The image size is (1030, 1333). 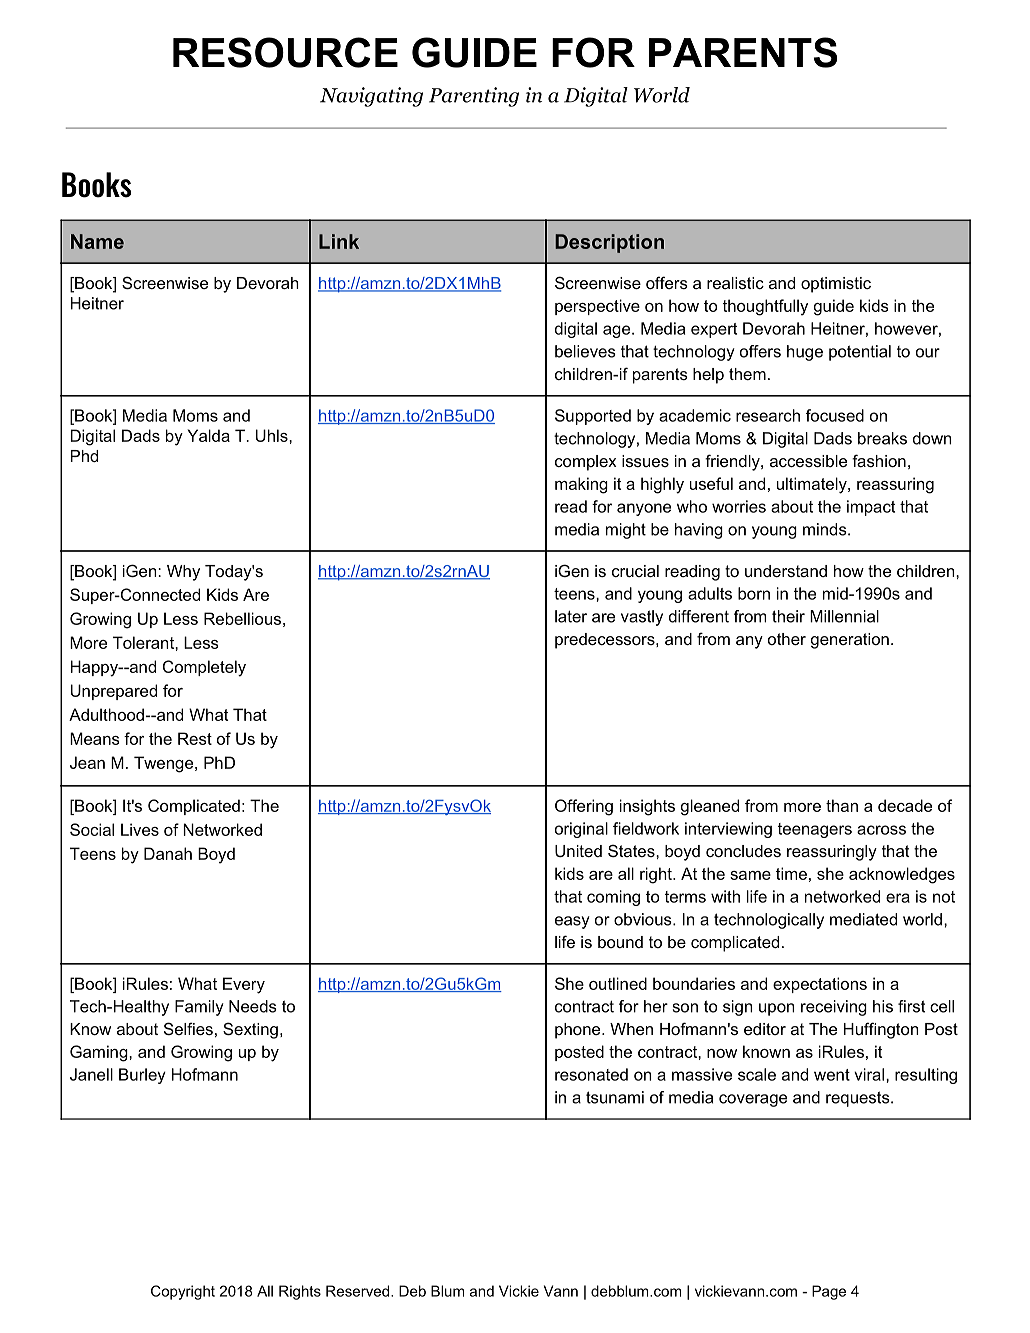 What do you see at coordinates (829, 1292) in the screenshot?
I see `Page` at bounding box center [829, 1292].
